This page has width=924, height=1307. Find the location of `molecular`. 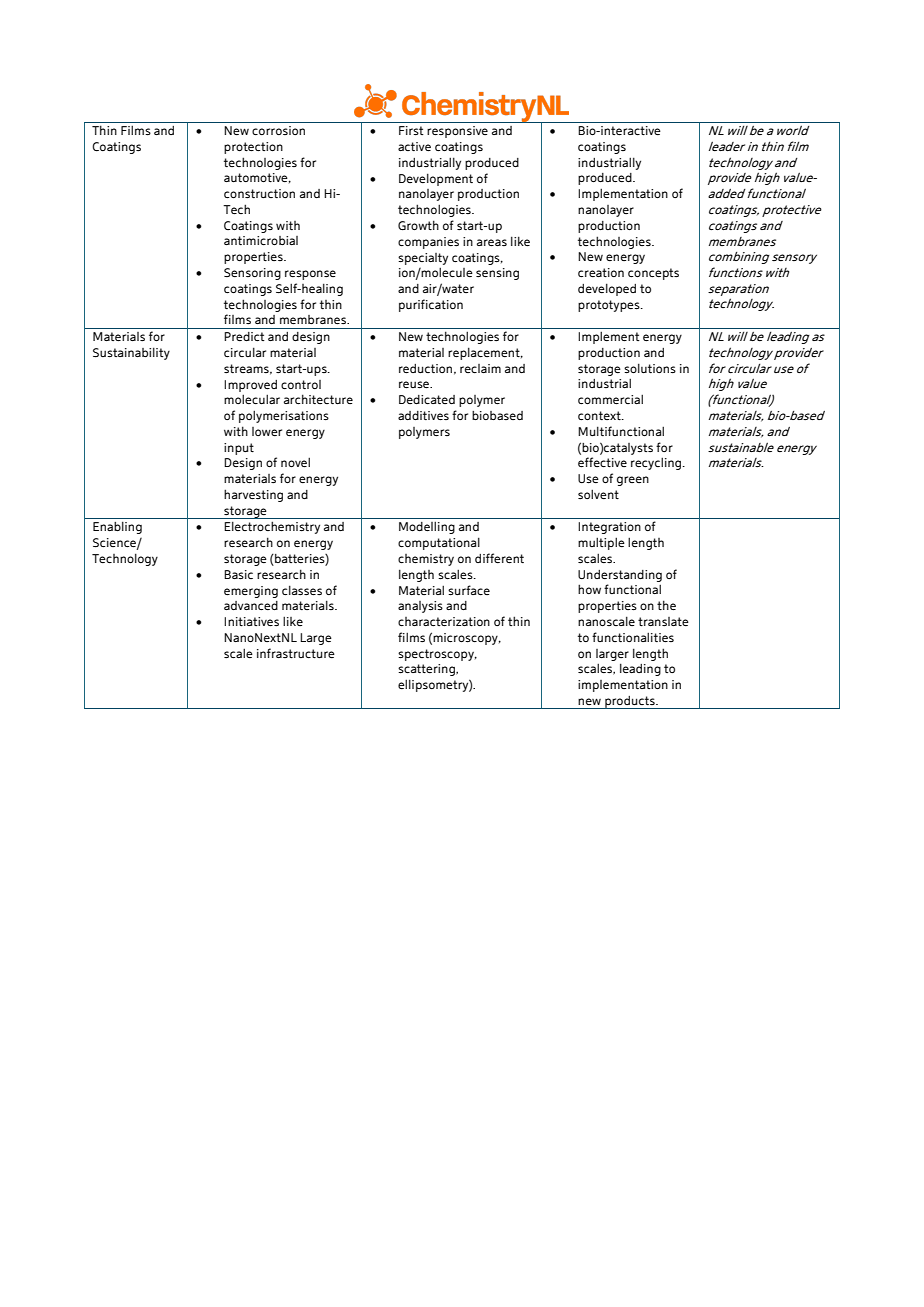

molecular is located at coordinates (252, 399).
